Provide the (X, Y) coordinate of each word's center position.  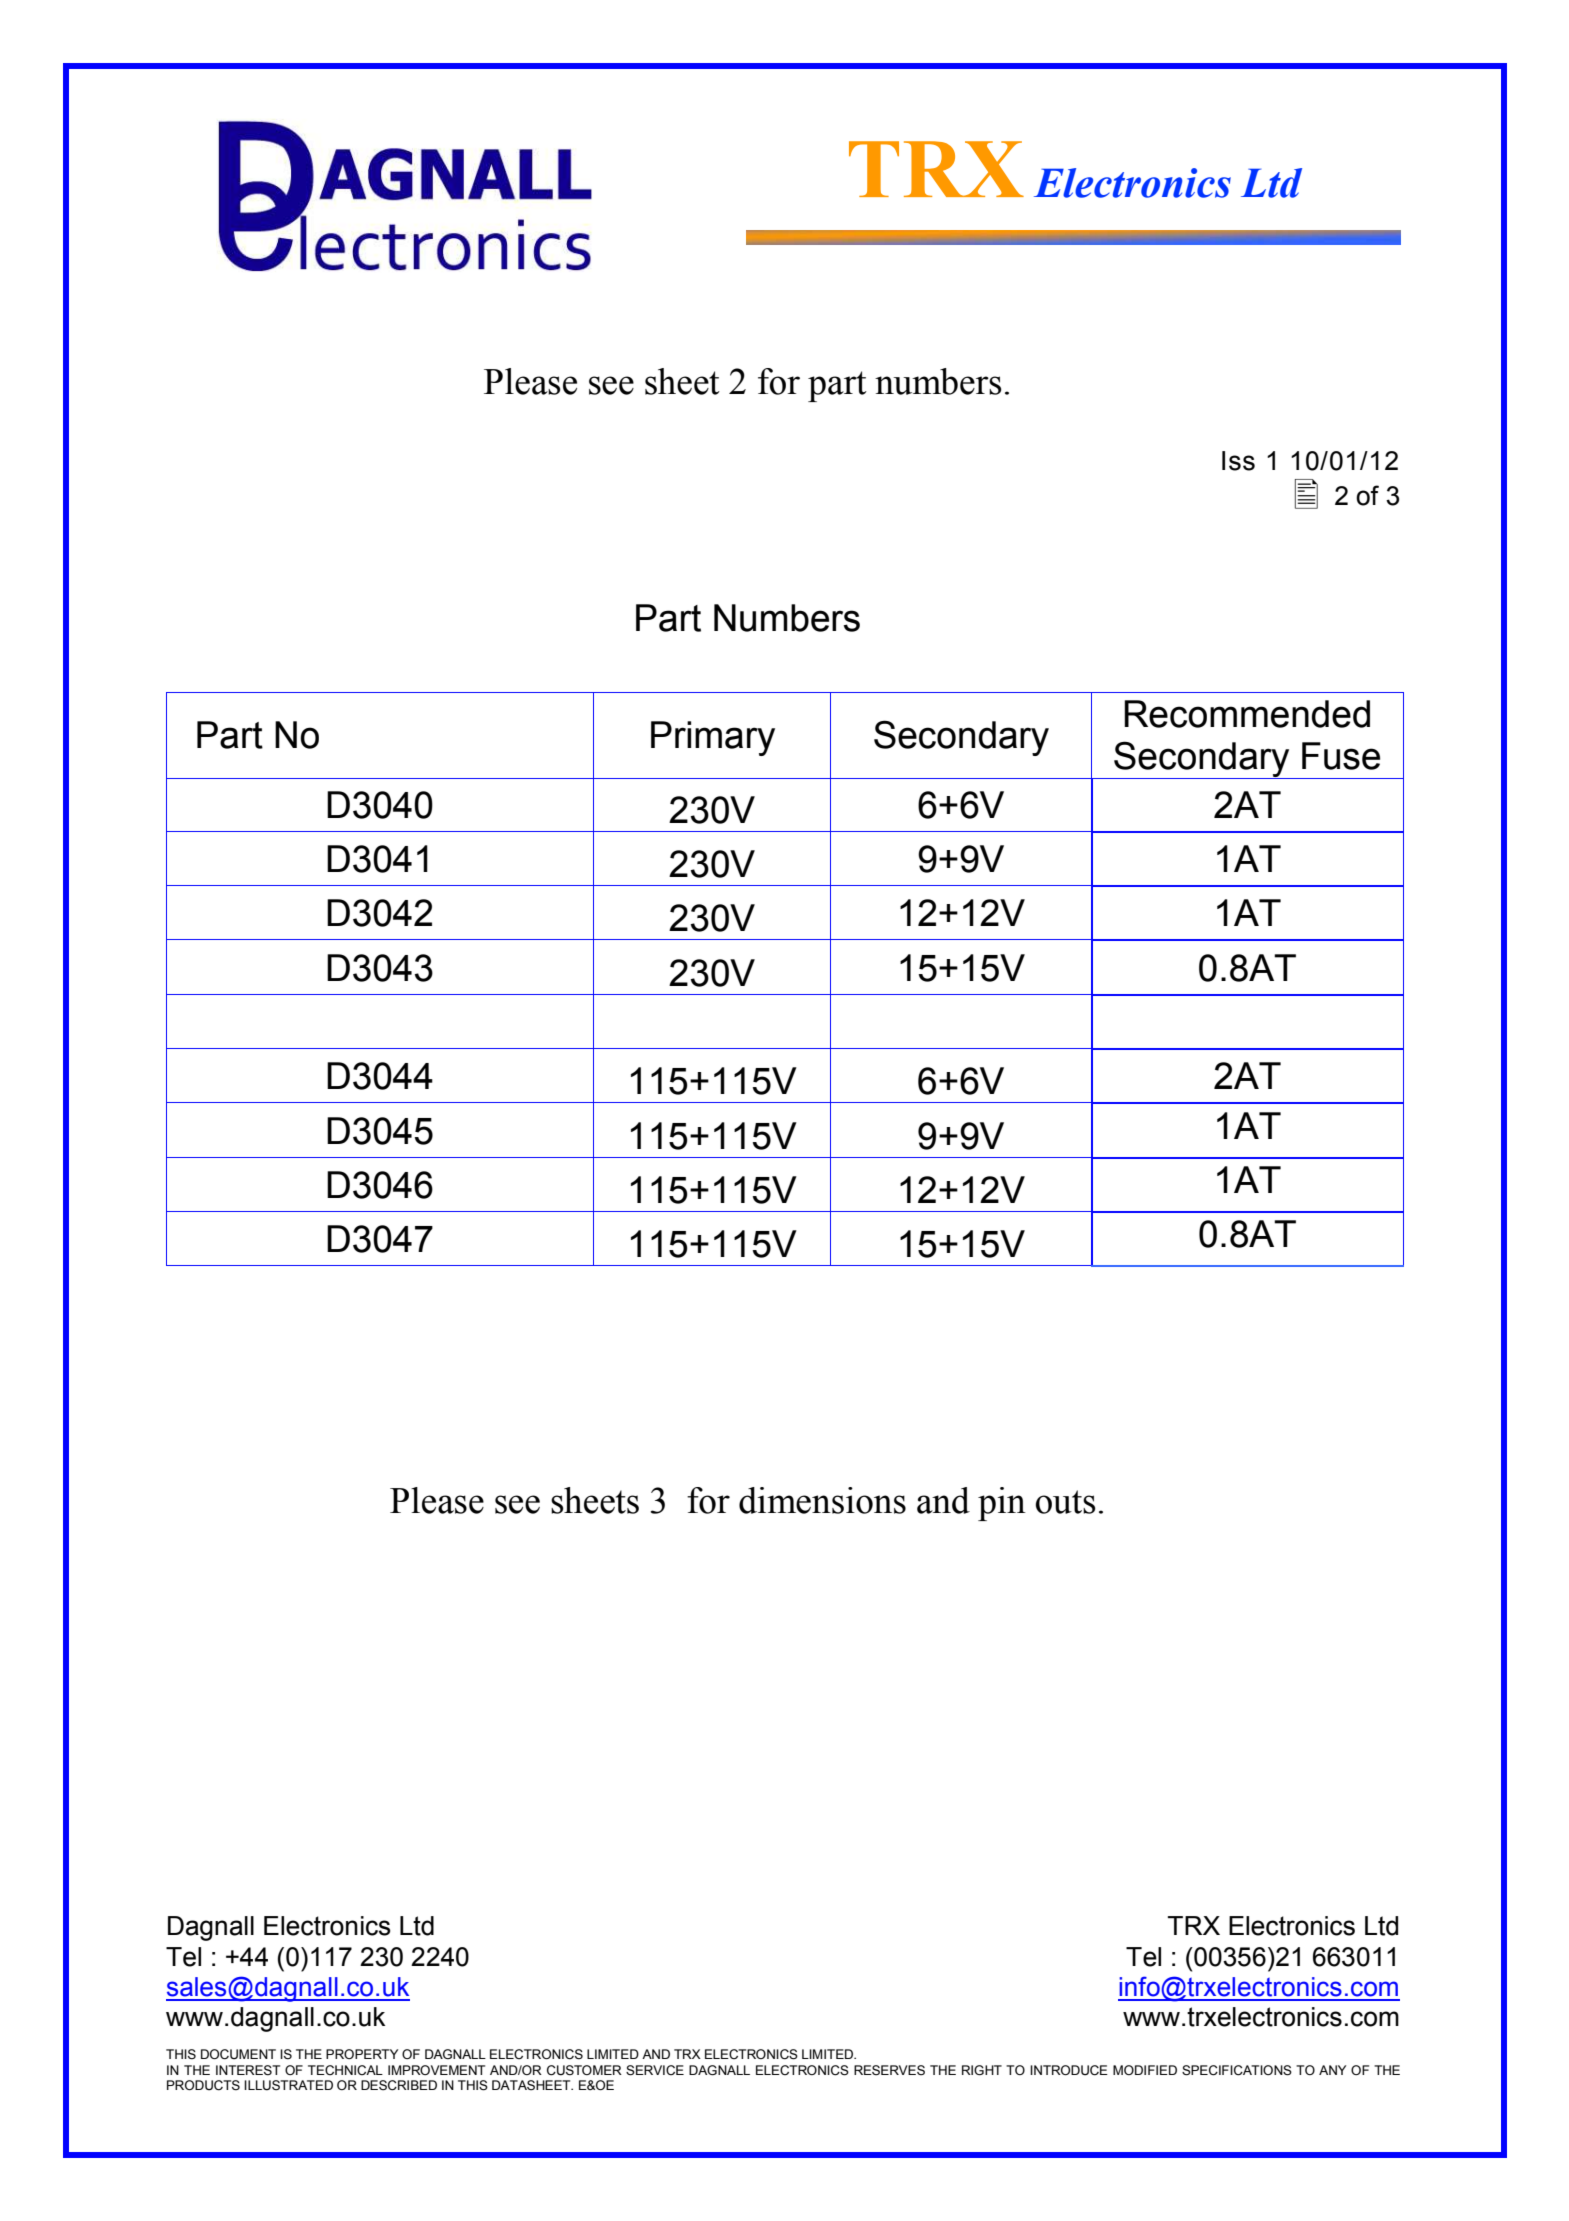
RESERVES (889, 2070)
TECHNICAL (345, 2070)
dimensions (822, 1500)
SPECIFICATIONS (1237, 2070)
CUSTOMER (584, 2070)
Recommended (1247, 714)
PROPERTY (362, 2054)
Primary (713, 738)
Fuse (1341, 756)
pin (1002, 1504)
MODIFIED (1145, 2070)
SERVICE (655, 2070)
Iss (1238, 461)
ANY (1332, 2070)
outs (1066, 1502)
